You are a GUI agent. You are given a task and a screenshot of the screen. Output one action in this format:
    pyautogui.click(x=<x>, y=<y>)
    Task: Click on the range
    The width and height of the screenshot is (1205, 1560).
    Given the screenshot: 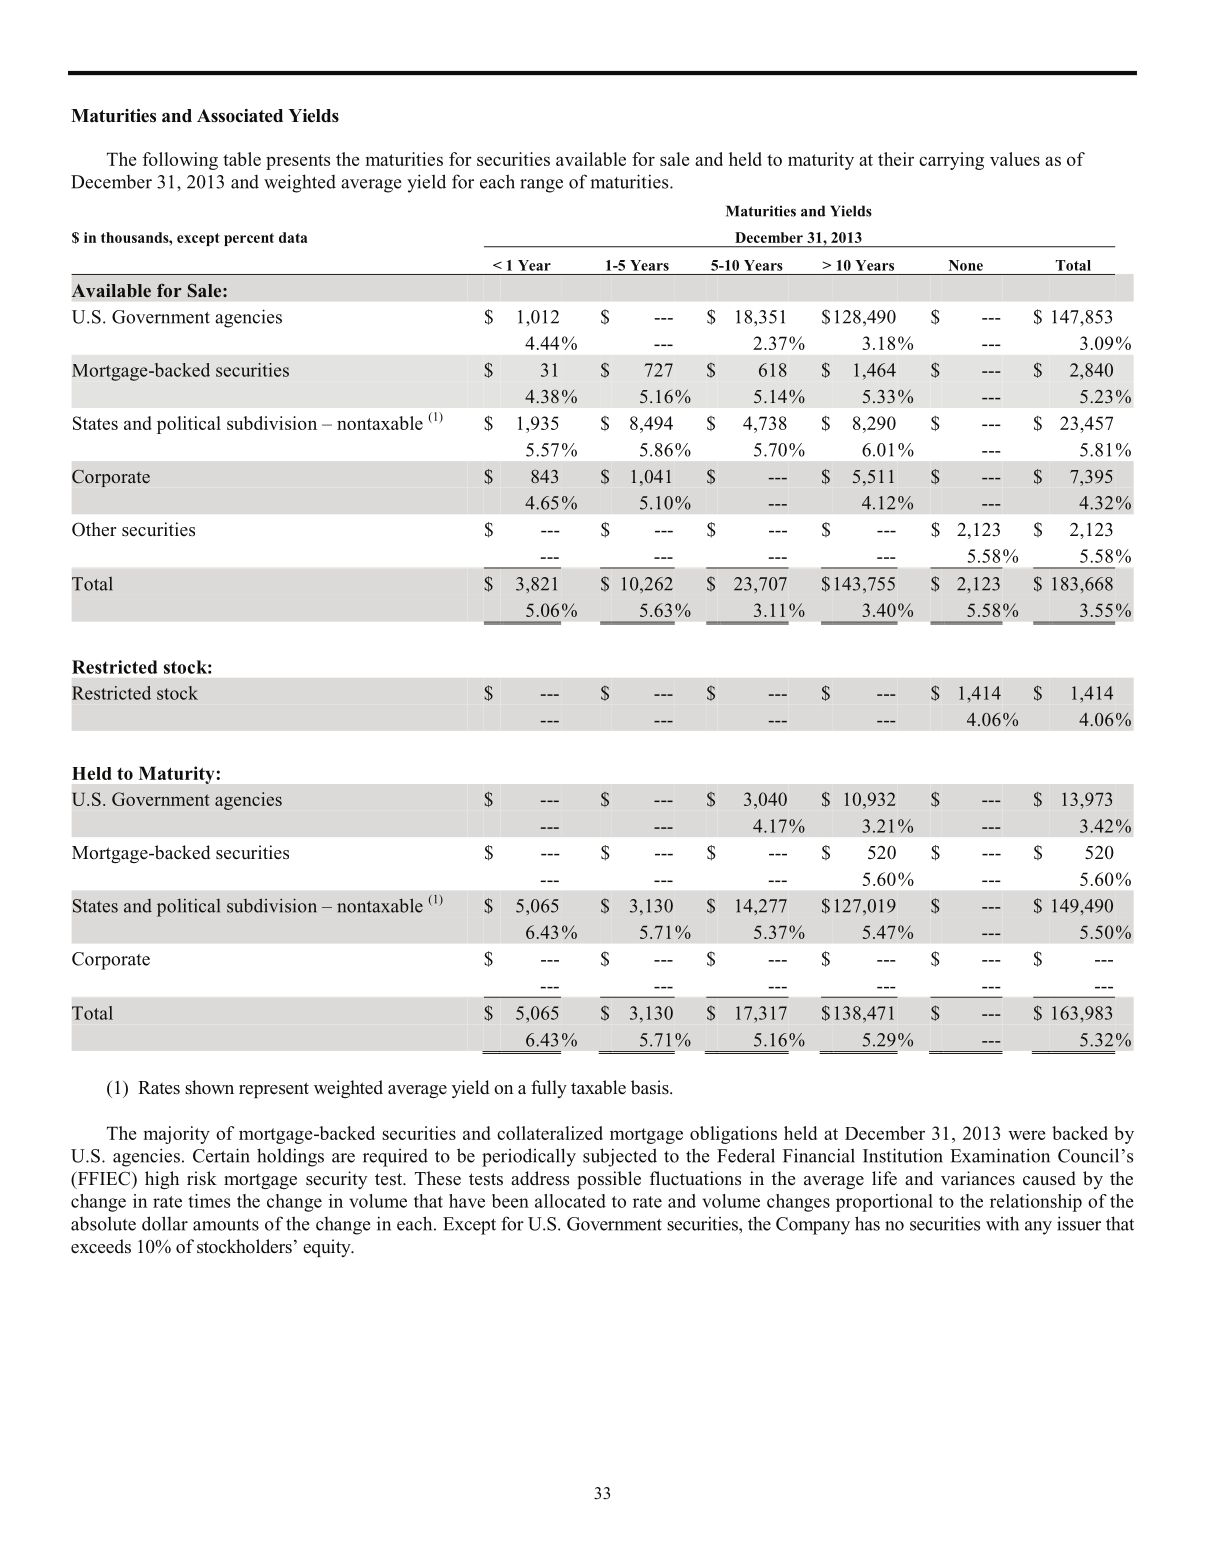 What is the action you would take?
    pyautogui.click(x=541, y=186)
